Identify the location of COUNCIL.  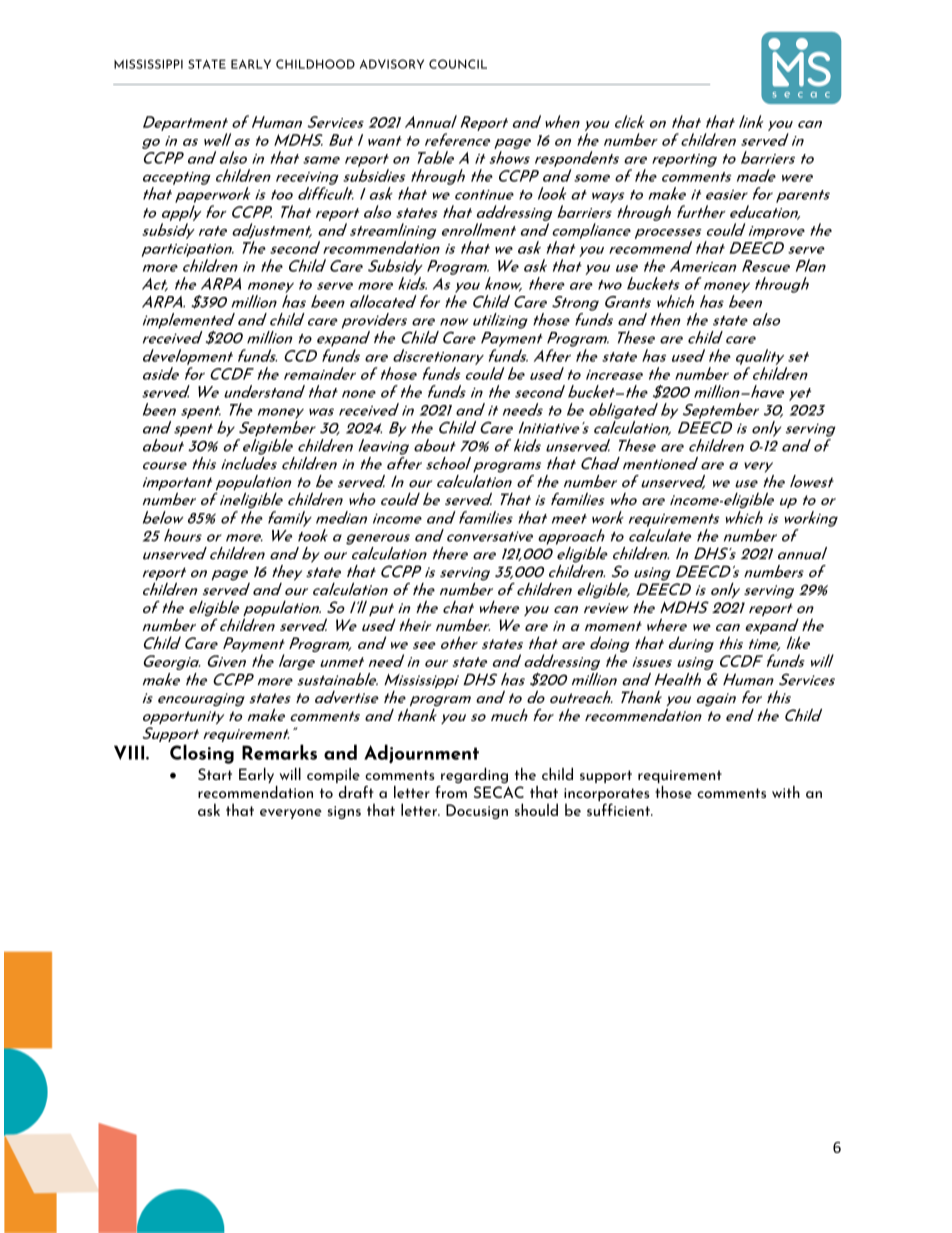
(458, 64).
